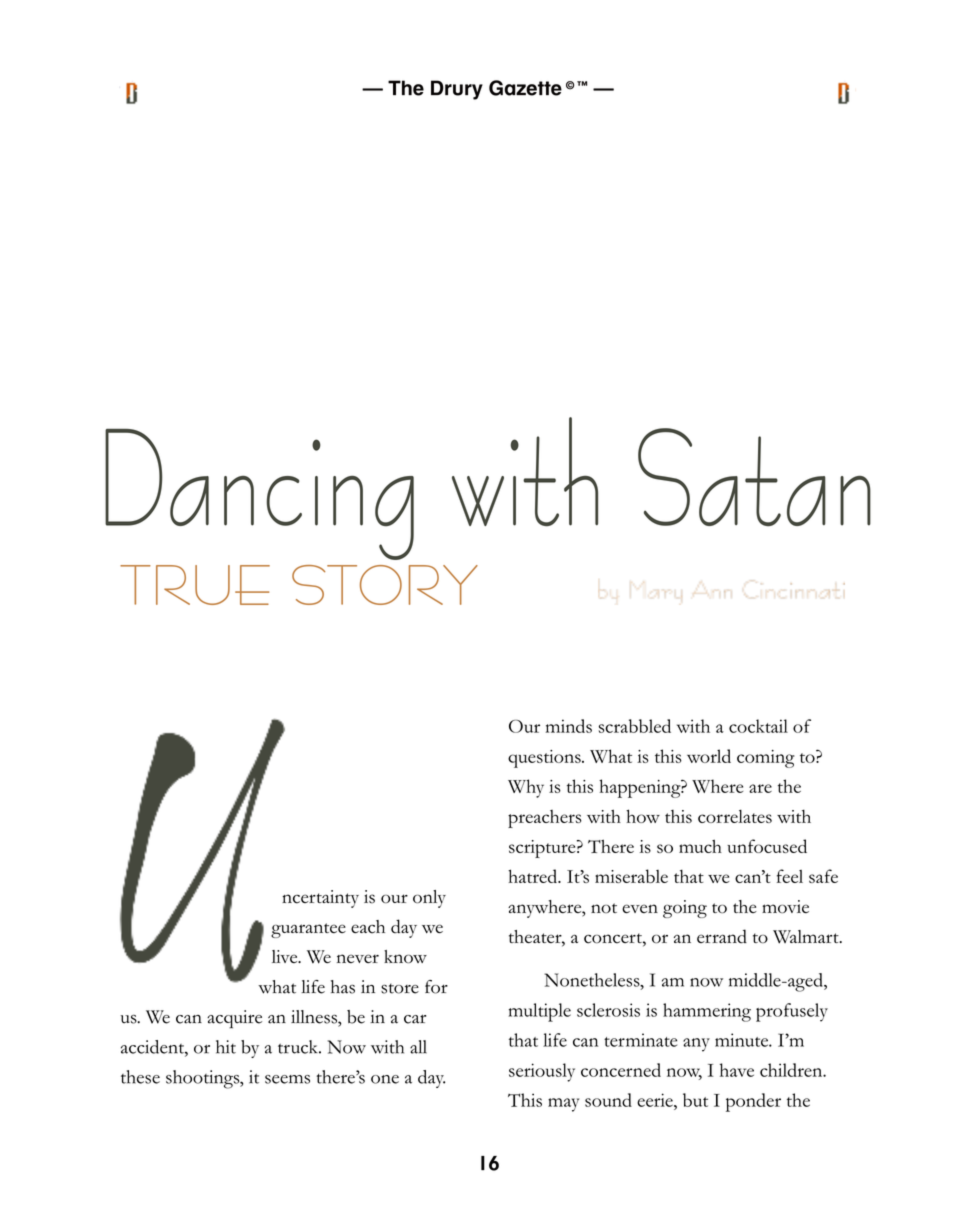 This image has width=976, height=1232. Describe the element at coordinates (195, 585) in the image. I see `TRUE` at that location.
